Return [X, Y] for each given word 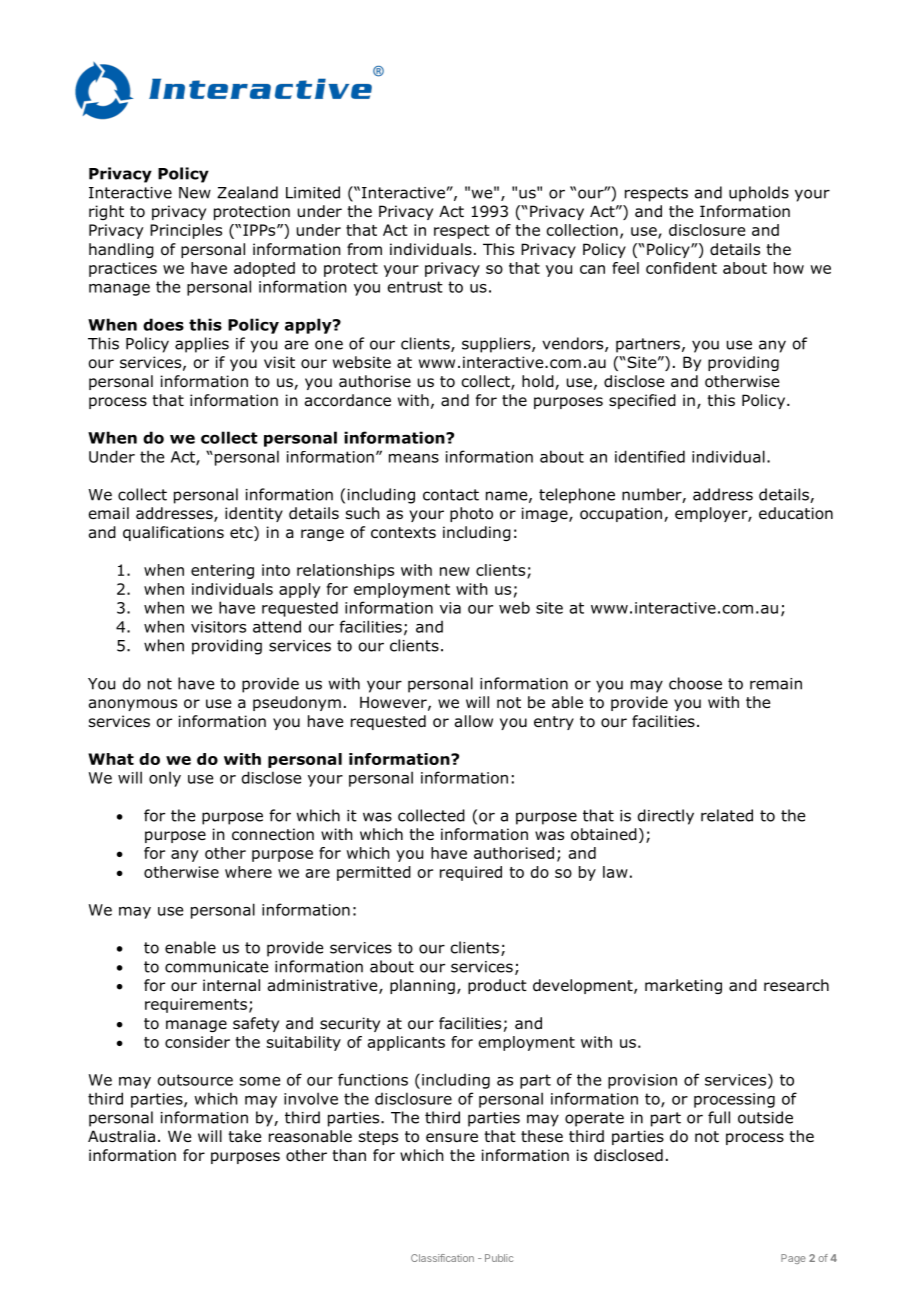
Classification [442, 1258]
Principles [186, 231]
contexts [403, 533]
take [244, 1136]
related [727, 815]
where [248, 872]
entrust [415, 287]
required [471, 873]
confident [681, 268]
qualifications [173, 533]
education [796, 513]
